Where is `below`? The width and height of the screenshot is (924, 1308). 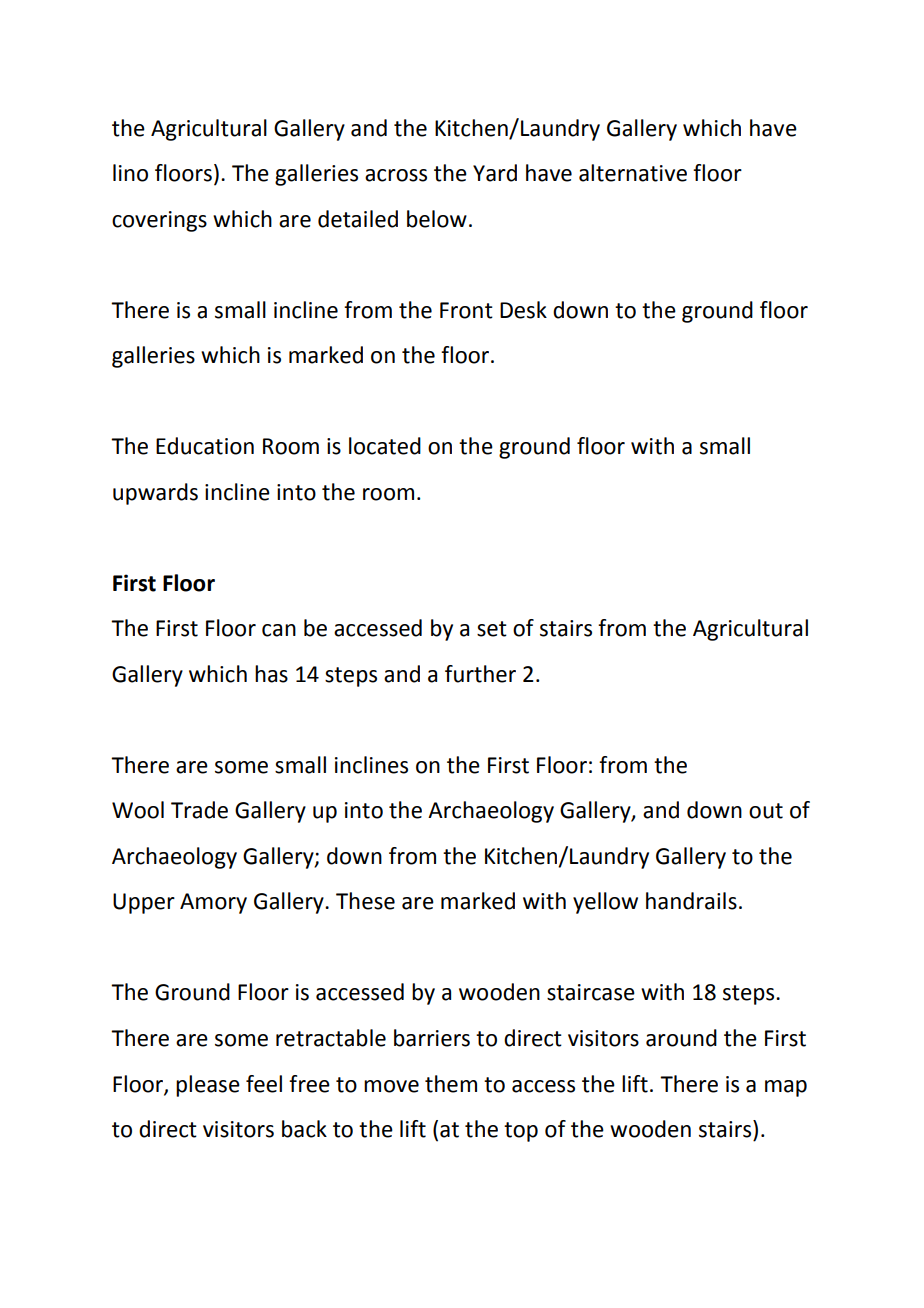
below is located at coordinates (437, 219).
